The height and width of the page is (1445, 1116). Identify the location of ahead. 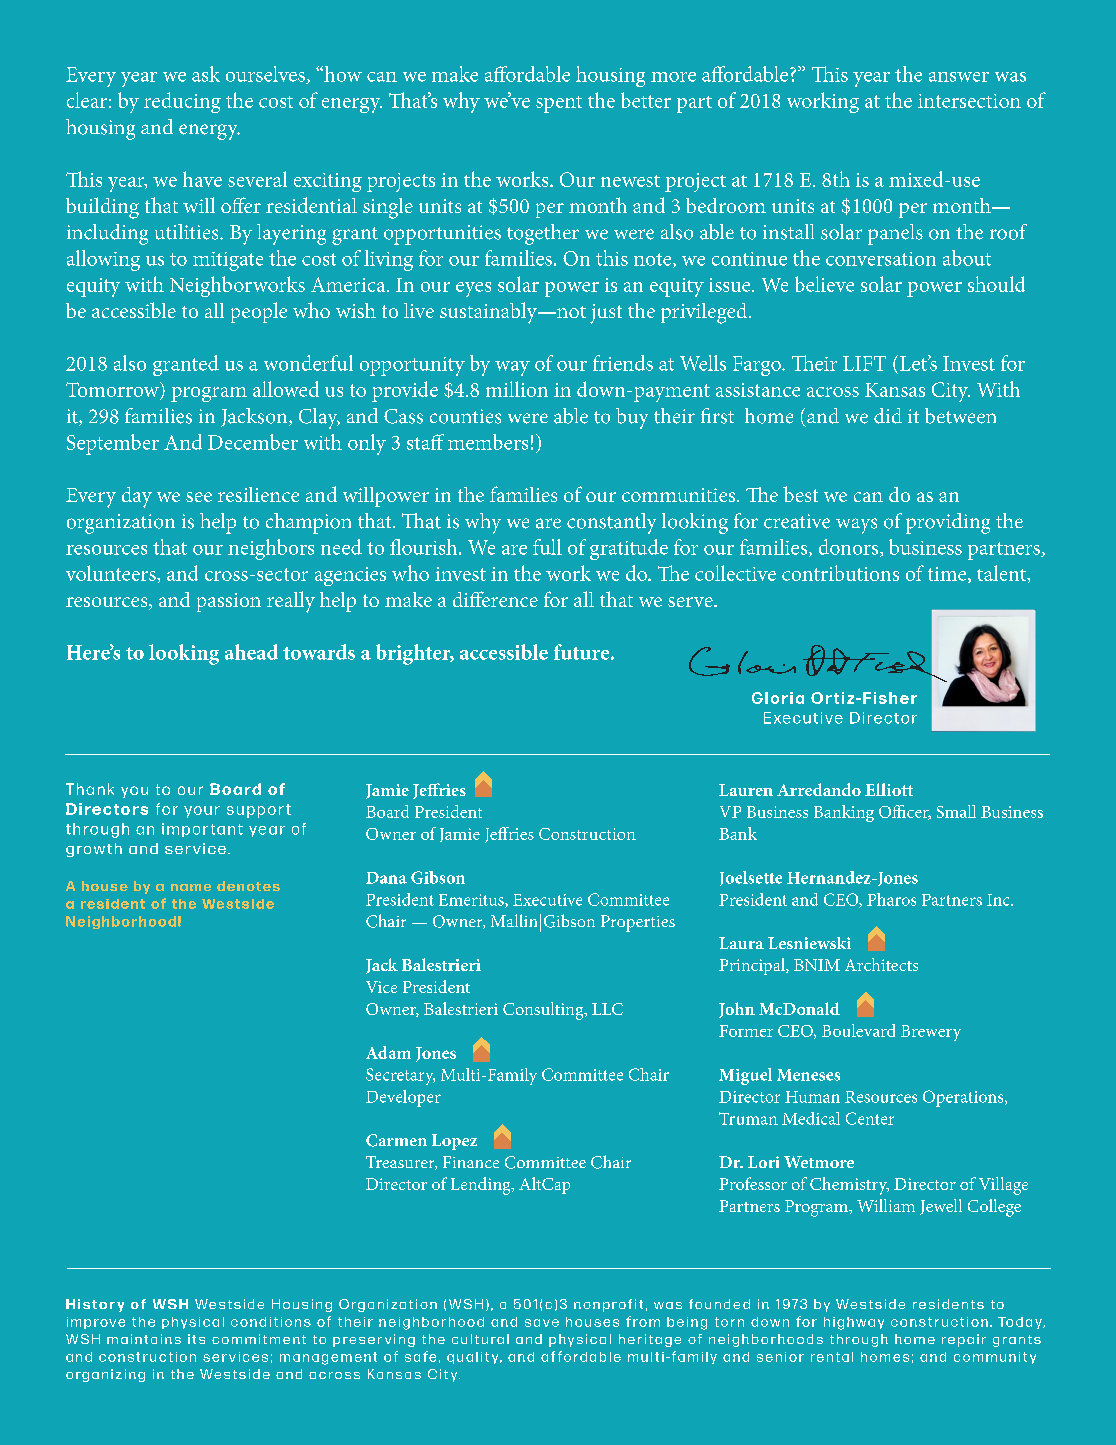
(251, 652).
